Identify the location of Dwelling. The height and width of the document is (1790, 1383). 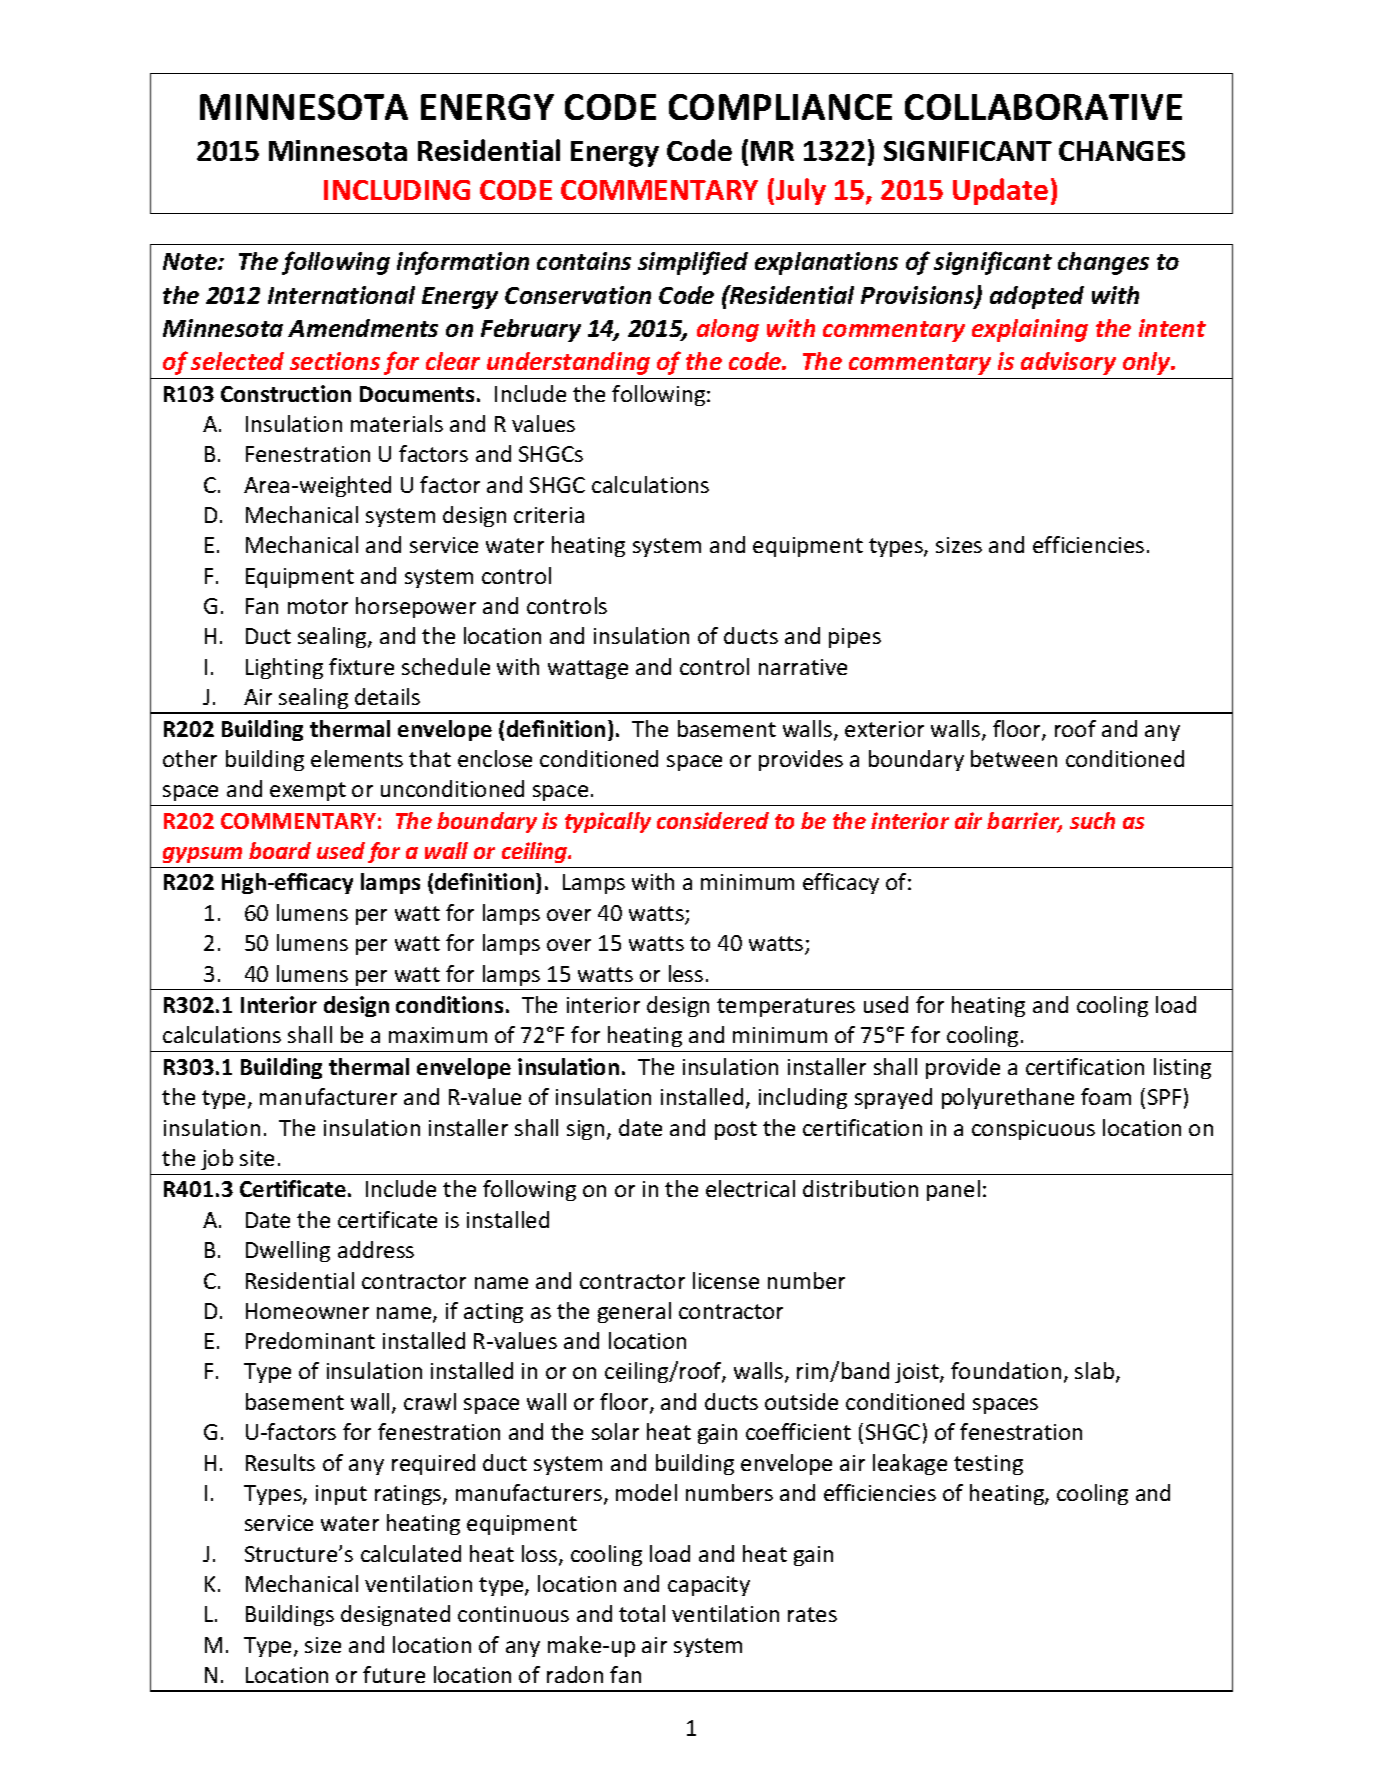
(288, 1251).
